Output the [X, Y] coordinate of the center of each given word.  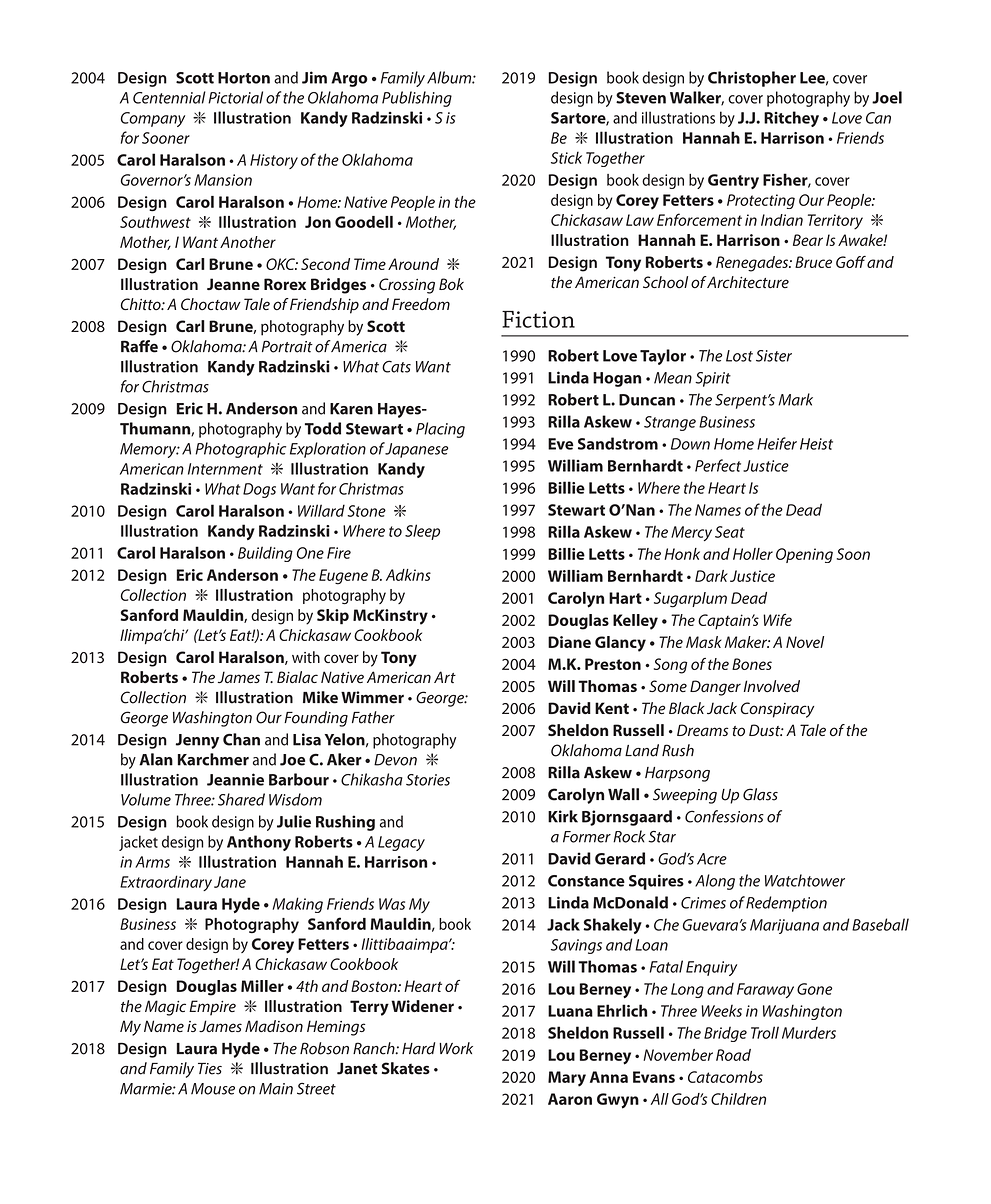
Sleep [422, 532]
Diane [569, 642]
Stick [566, 157]
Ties [210, 1069]
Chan [241, 739]
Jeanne [233, 284]
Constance [586, 881]
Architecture [747, 282]
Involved [772, 686]
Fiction [538, 319]
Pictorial [235, 97]
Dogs [259, 490]
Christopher [752, 79]
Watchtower [805, 880]
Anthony [259, 843]
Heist [816, 444]
